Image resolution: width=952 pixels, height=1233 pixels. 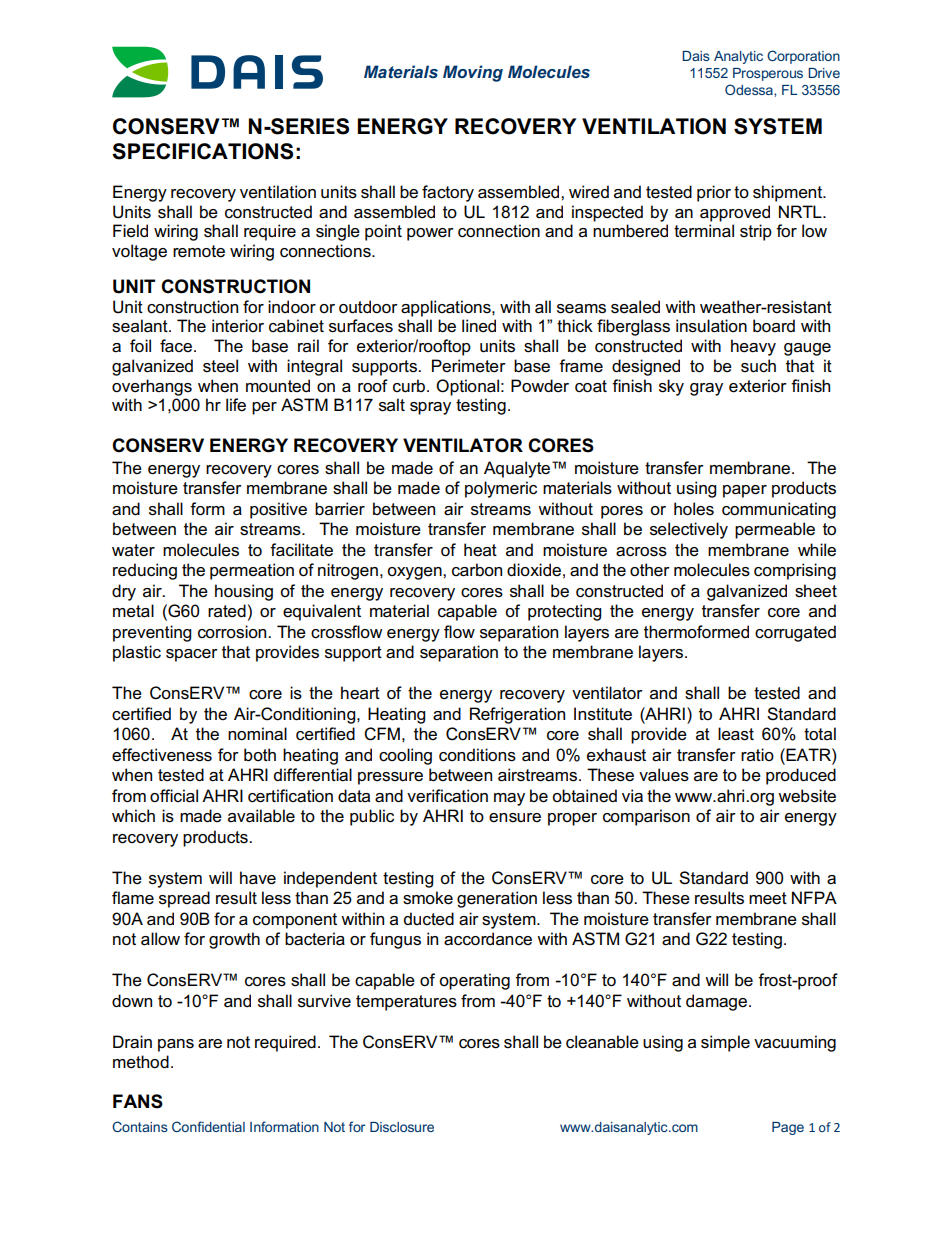 I want to click on SPECIFICATIONS, so click(x=202, y=151).
